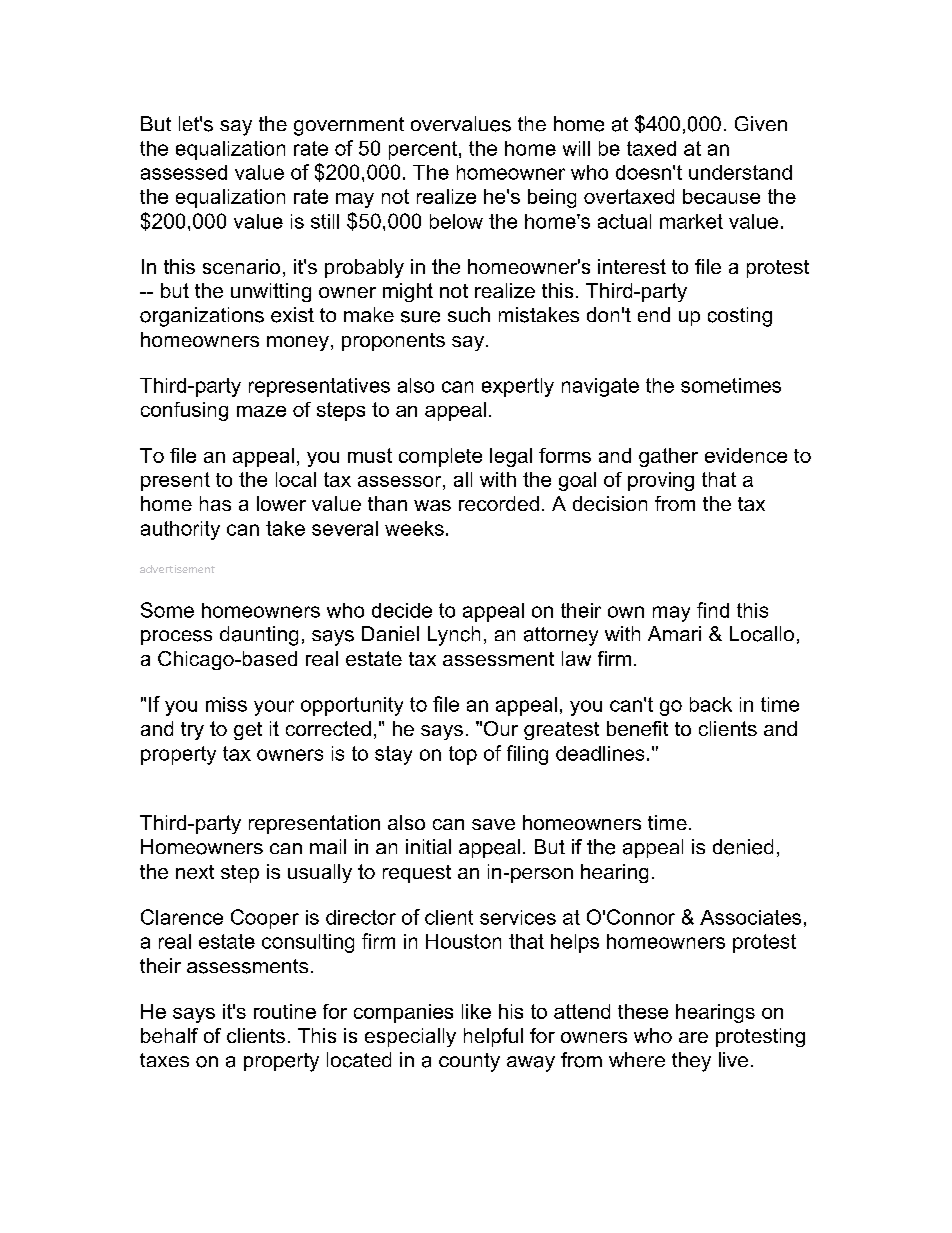 The height and width of the screenshot is (1233, 952). Describe the element at coordinates (463, 755) in the screenshot. I see `top` at that location.
